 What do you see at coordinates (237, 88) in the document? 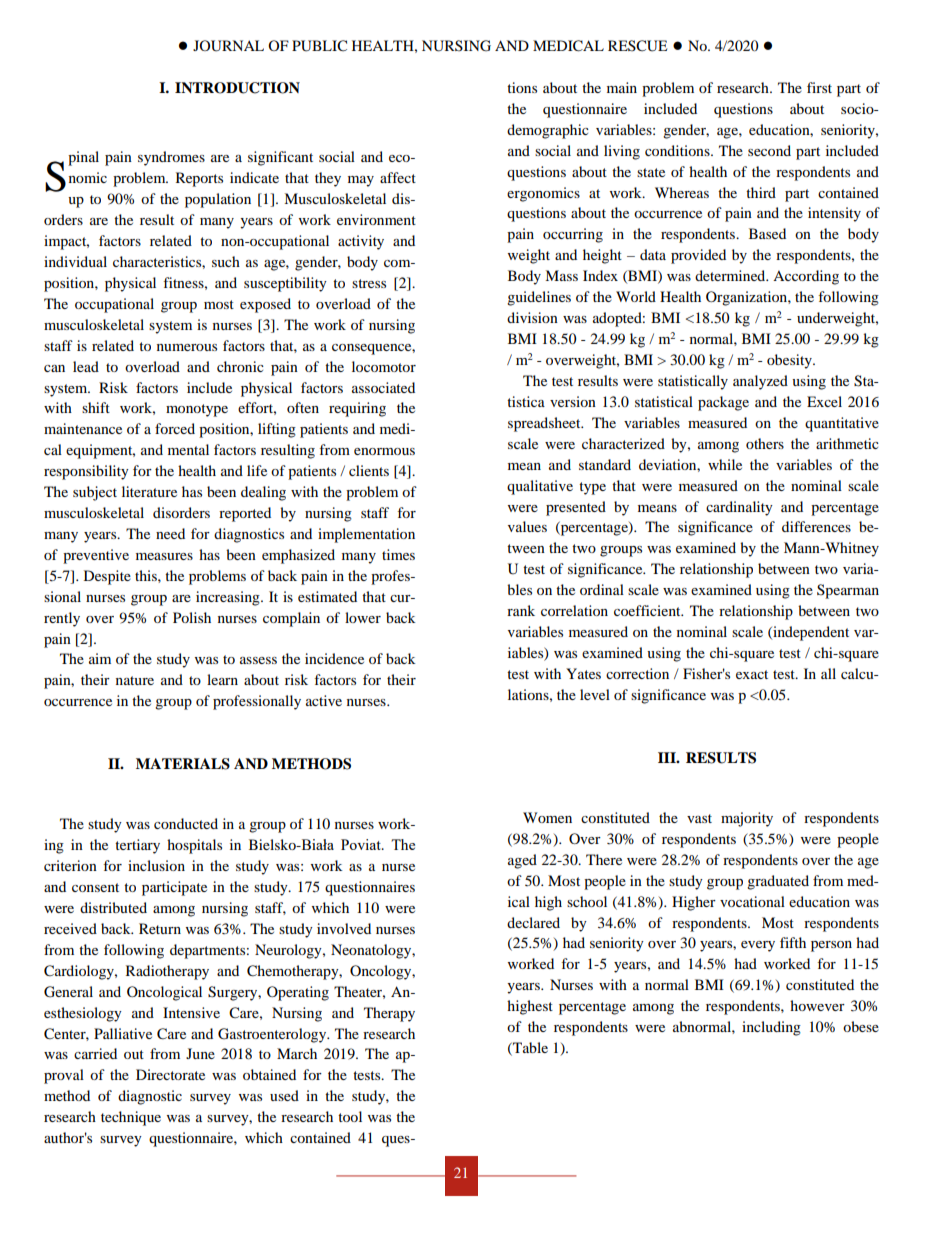
I see `INTRODUCTION` at bounding box center [237, 88].
